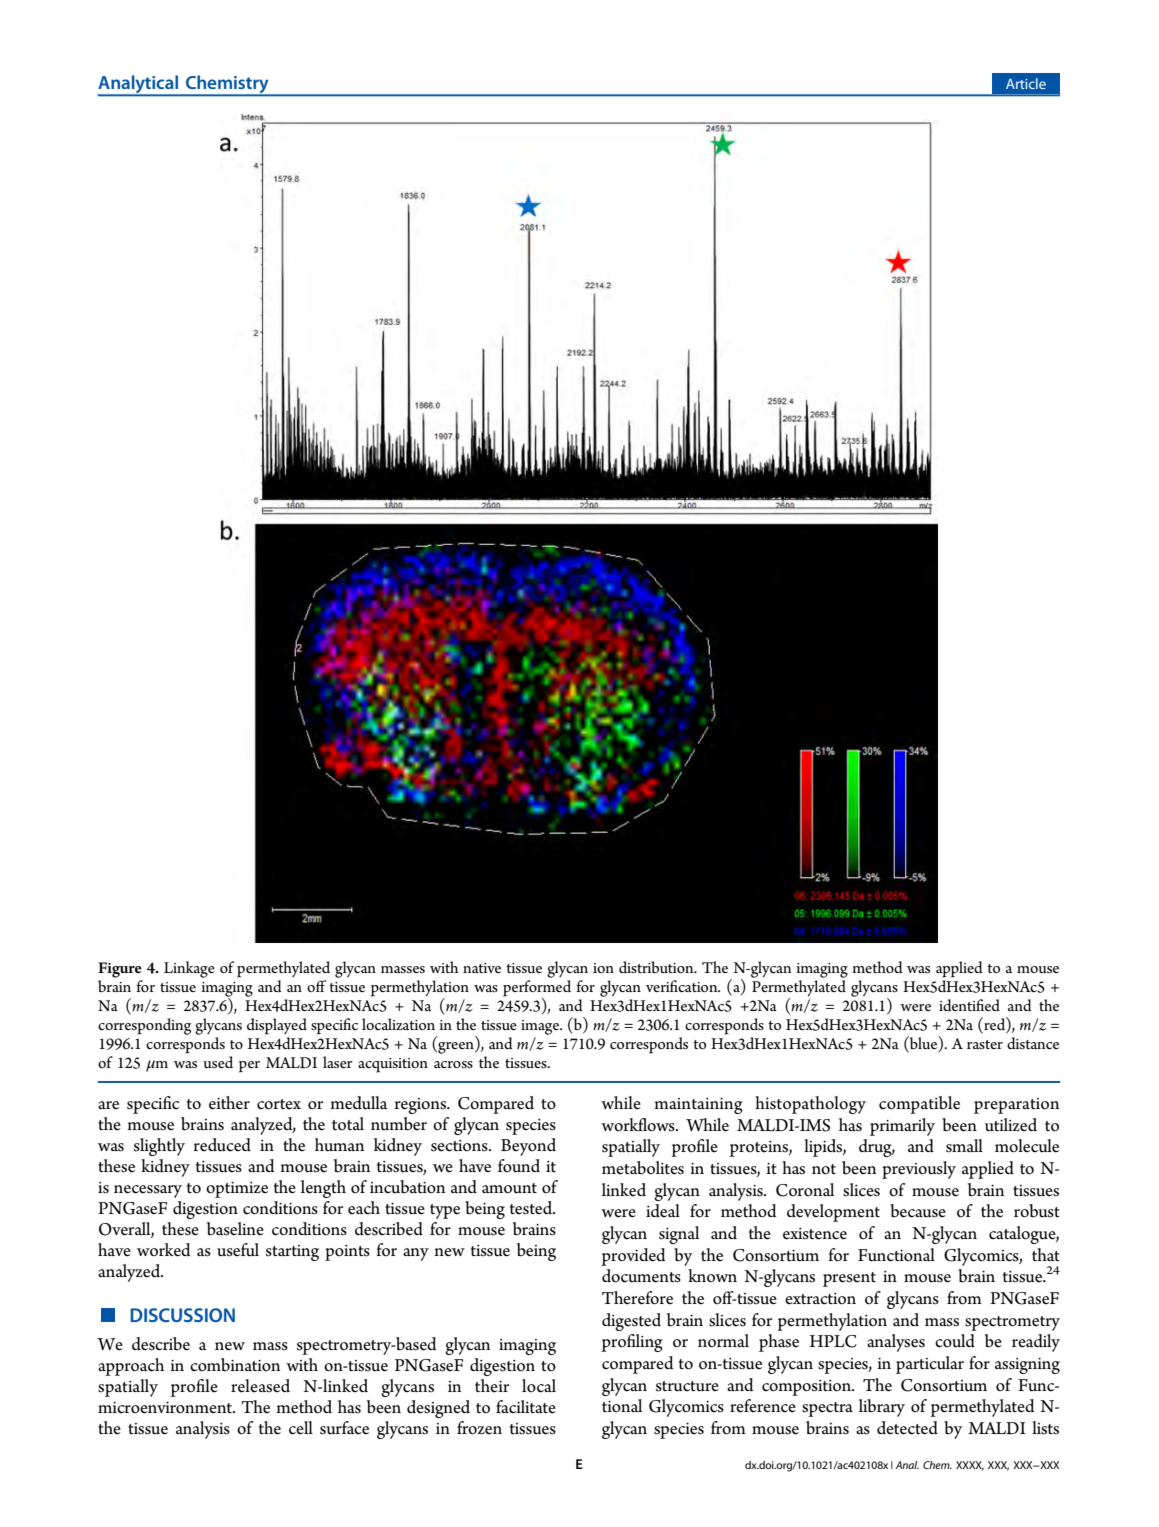 The height and width of the screenshot is (1527, 1159). What do you see at coordinates (526, 1407) in the screenshot?
I see `facilitate` at bounding box center [526, 1407].
